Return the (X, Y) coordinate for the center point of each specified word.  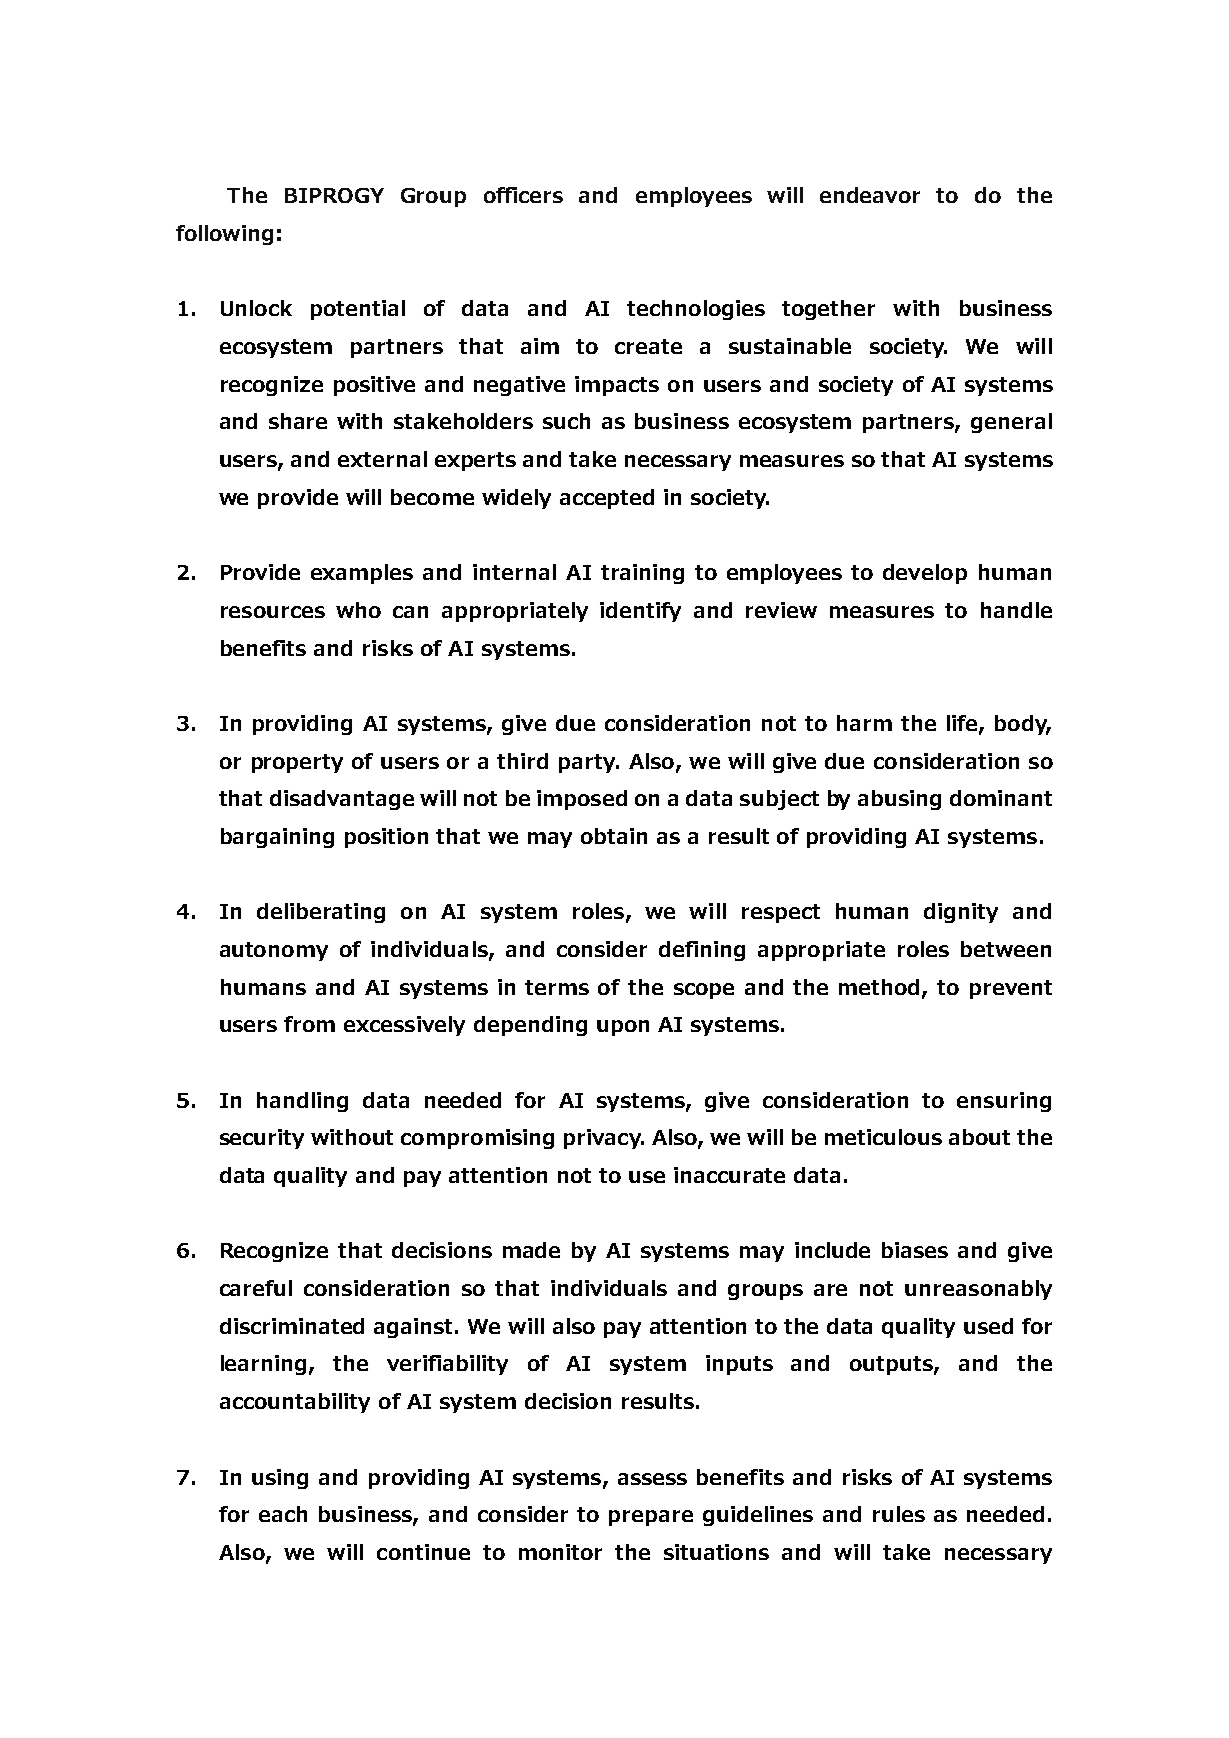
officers (523, 195)
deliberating (321, 913)
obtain (614, 836)
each (283, 1514)
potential (358, 310)
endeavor (870, 195)
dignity (961, 913)
